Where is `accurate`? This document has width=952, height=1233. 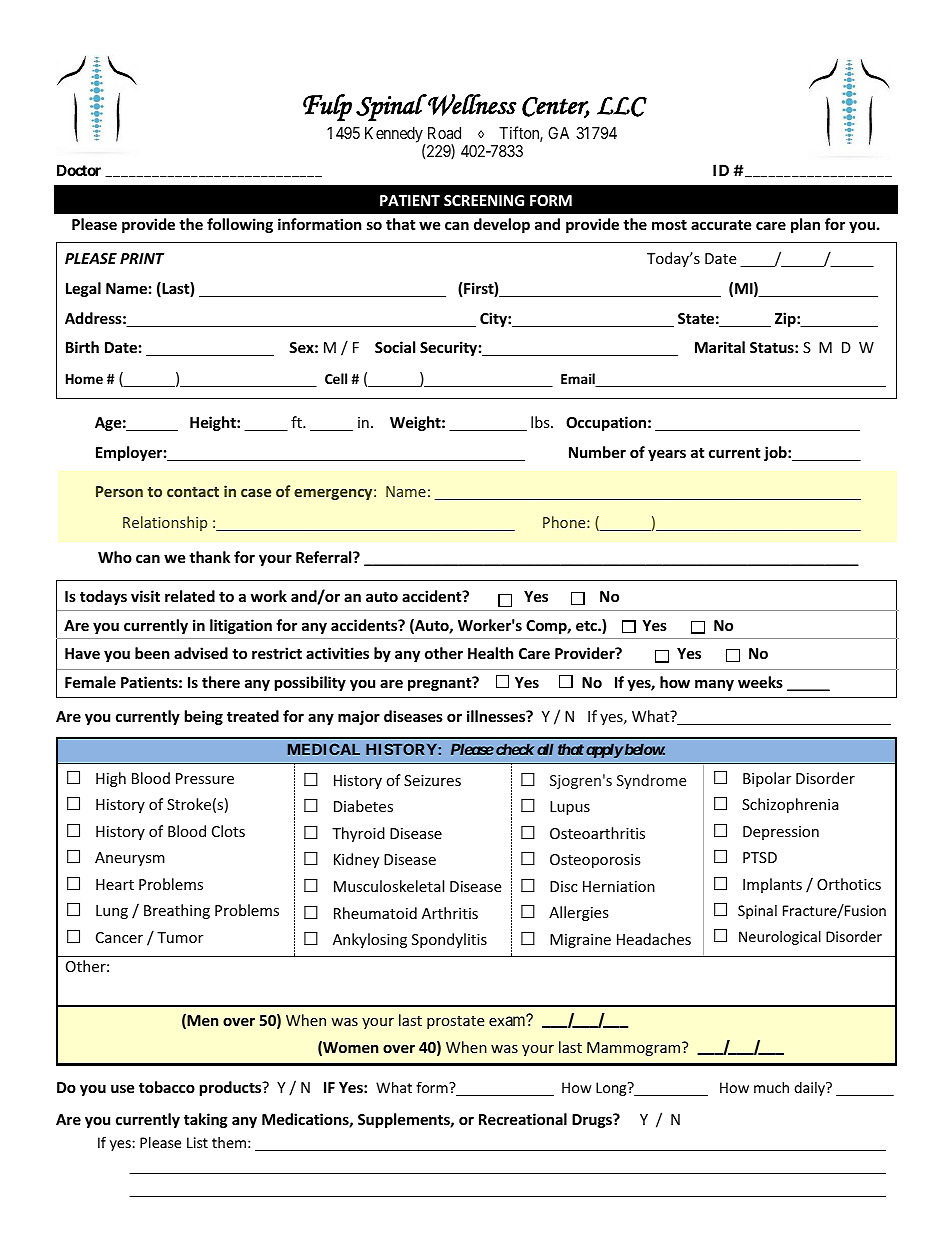
accurate is located at coordinates (721, 225).
